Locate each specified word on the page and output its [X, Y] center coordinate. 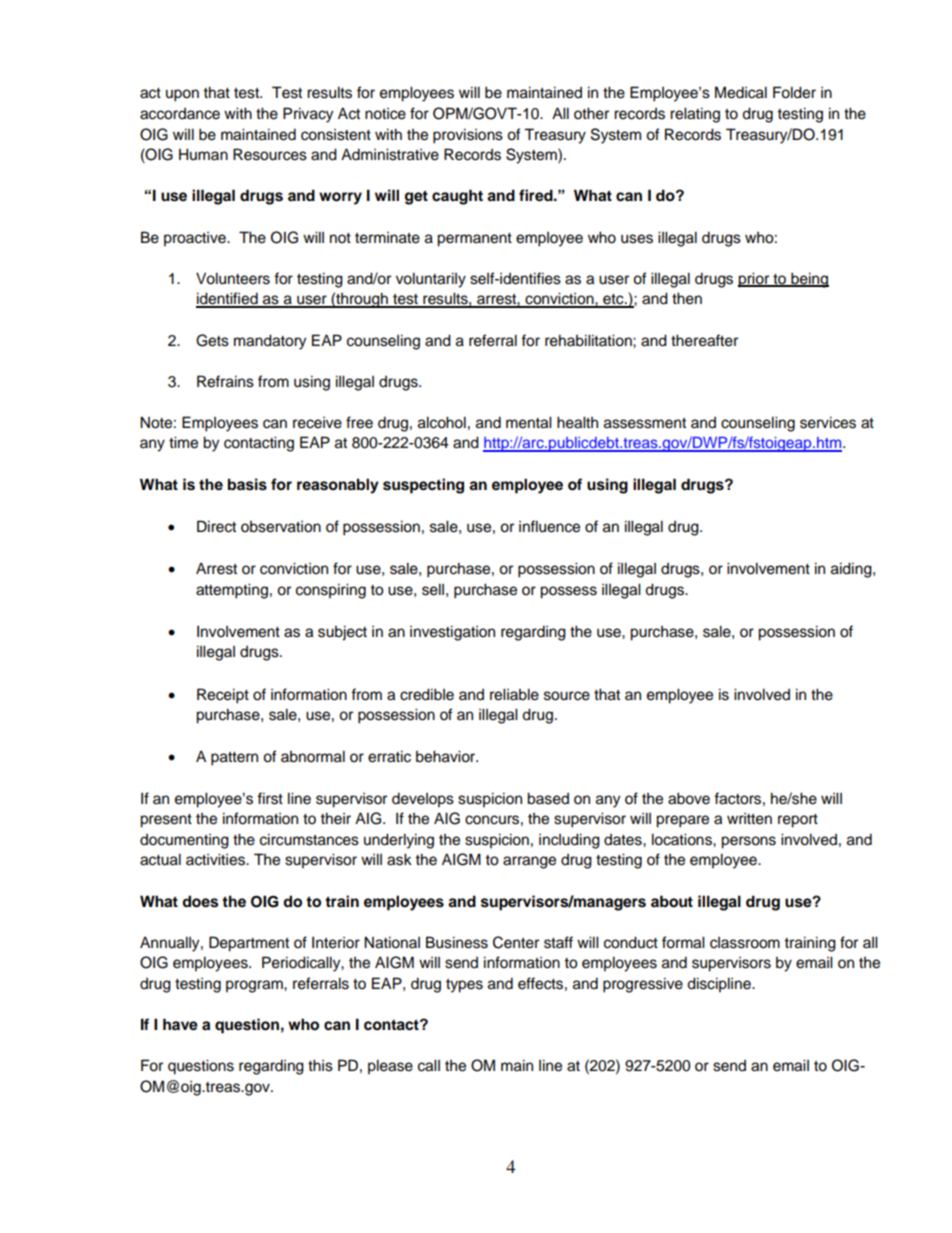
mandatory [270, 342]
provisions [468, 136]
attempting [232, 591]
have [180, 1024]
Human [203, 154]
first [270, 798]
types [464, 986]
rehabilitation [589, 340]
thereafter [704, 340]
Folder [794, 92]
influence [549, 526]
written [749, 819]
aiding [852, 570]
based [548, 798]
